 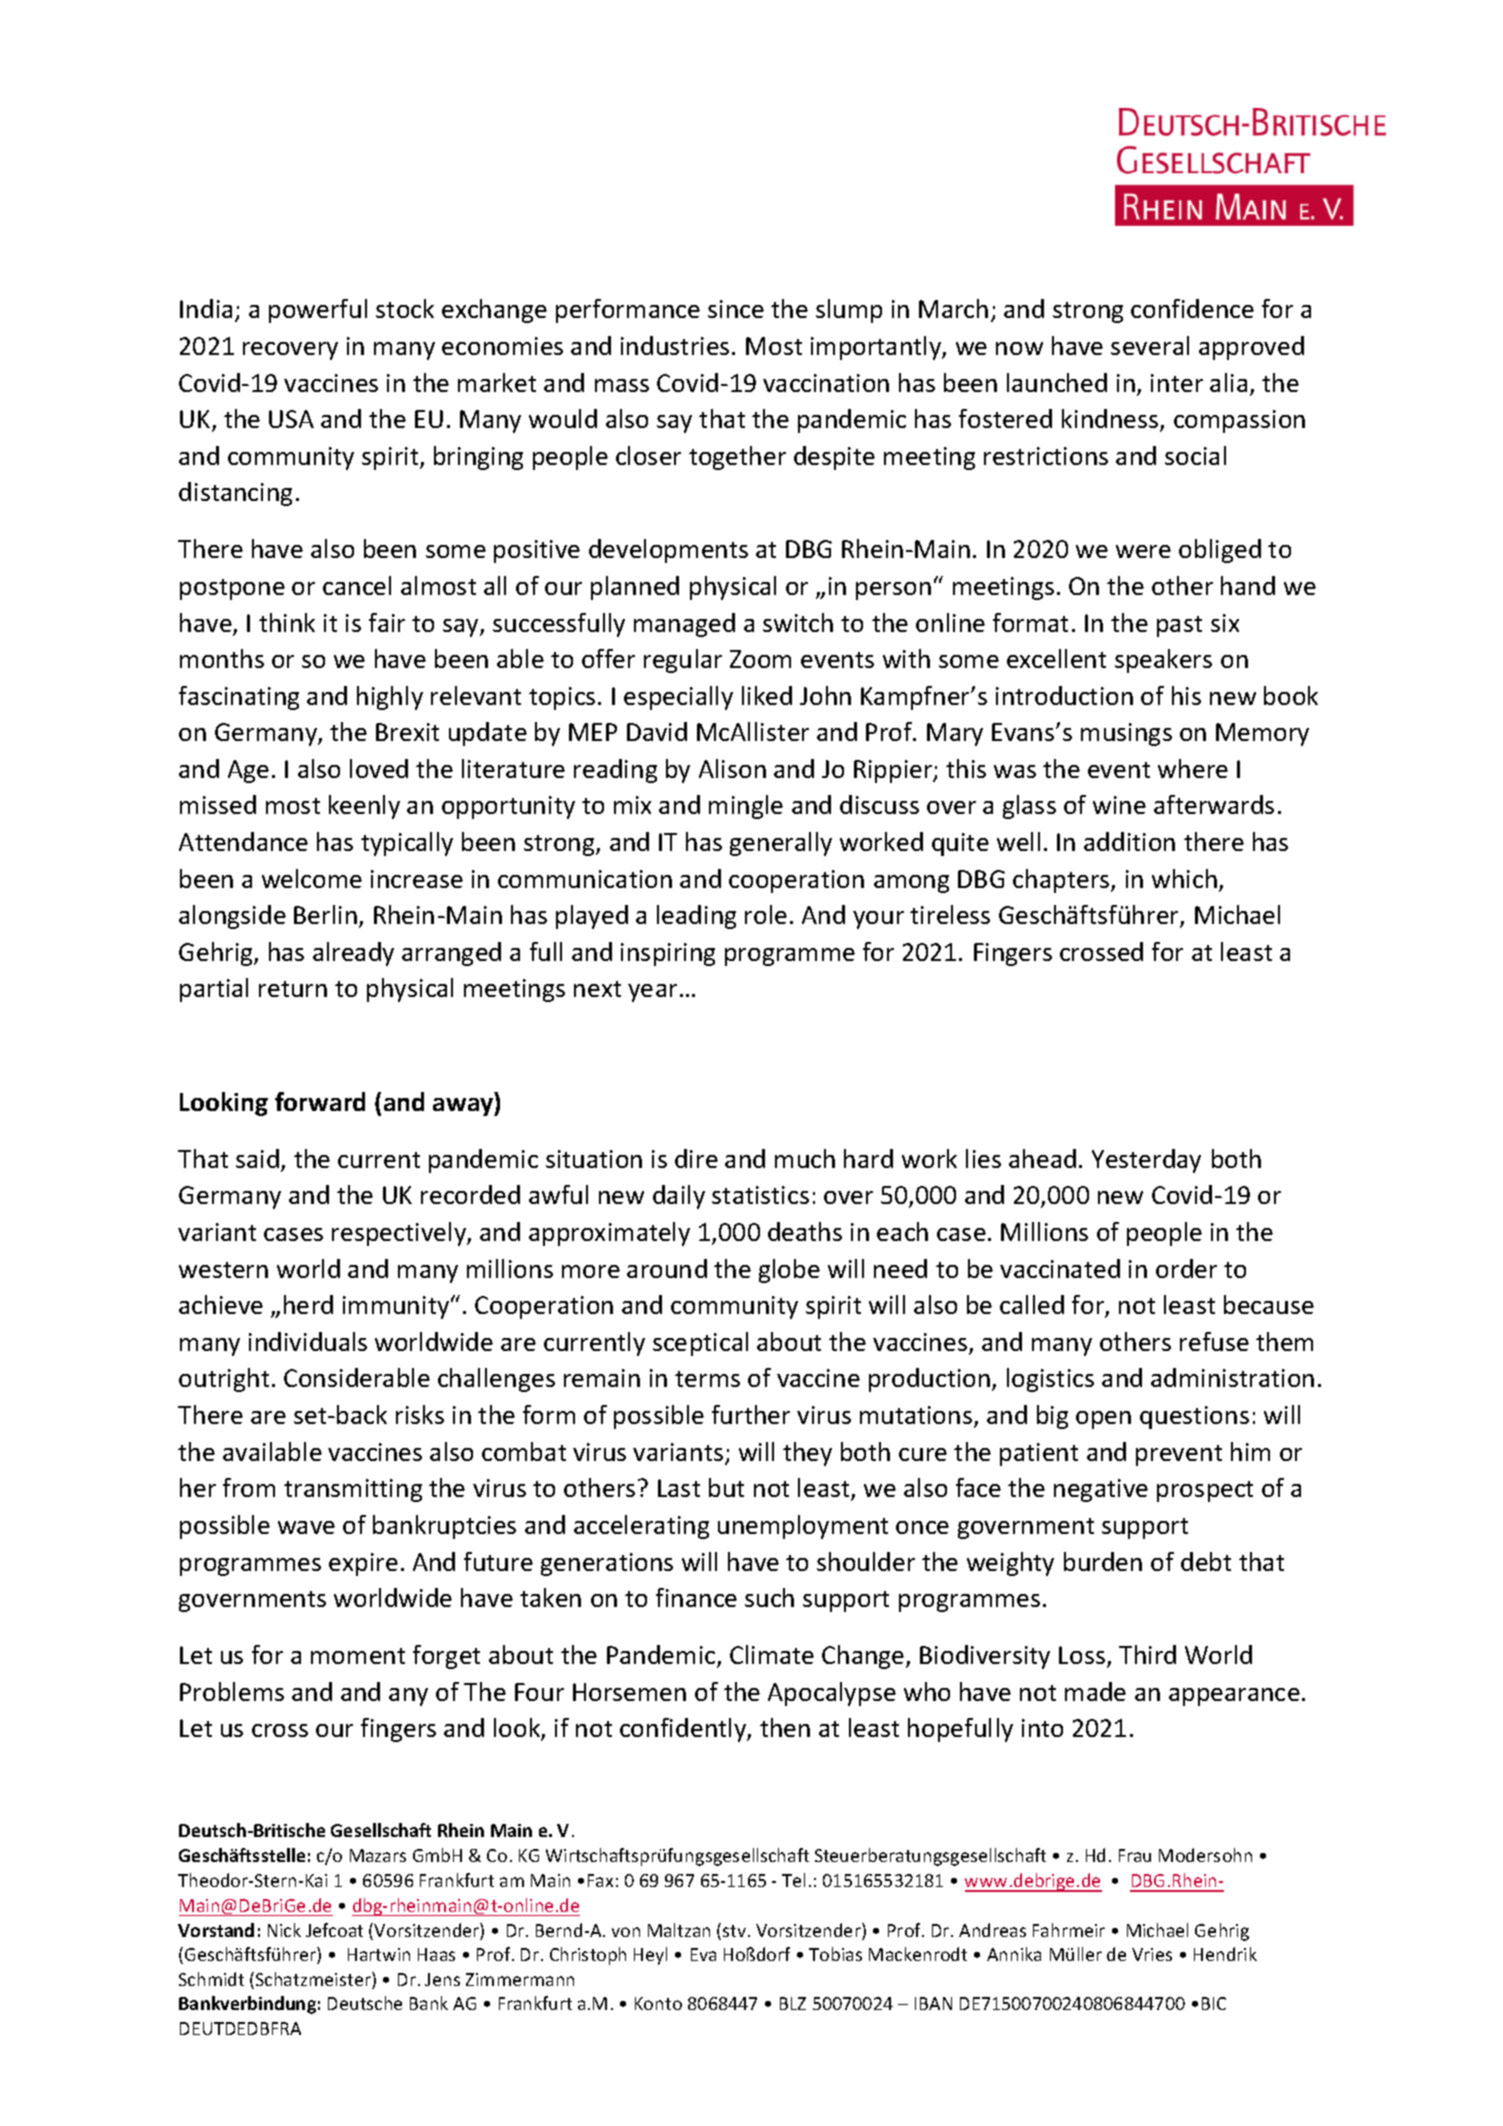 What do you see at coordinates (318, 311) in the screenshot?
I see `powerful` at bounding box center [318, 311].
